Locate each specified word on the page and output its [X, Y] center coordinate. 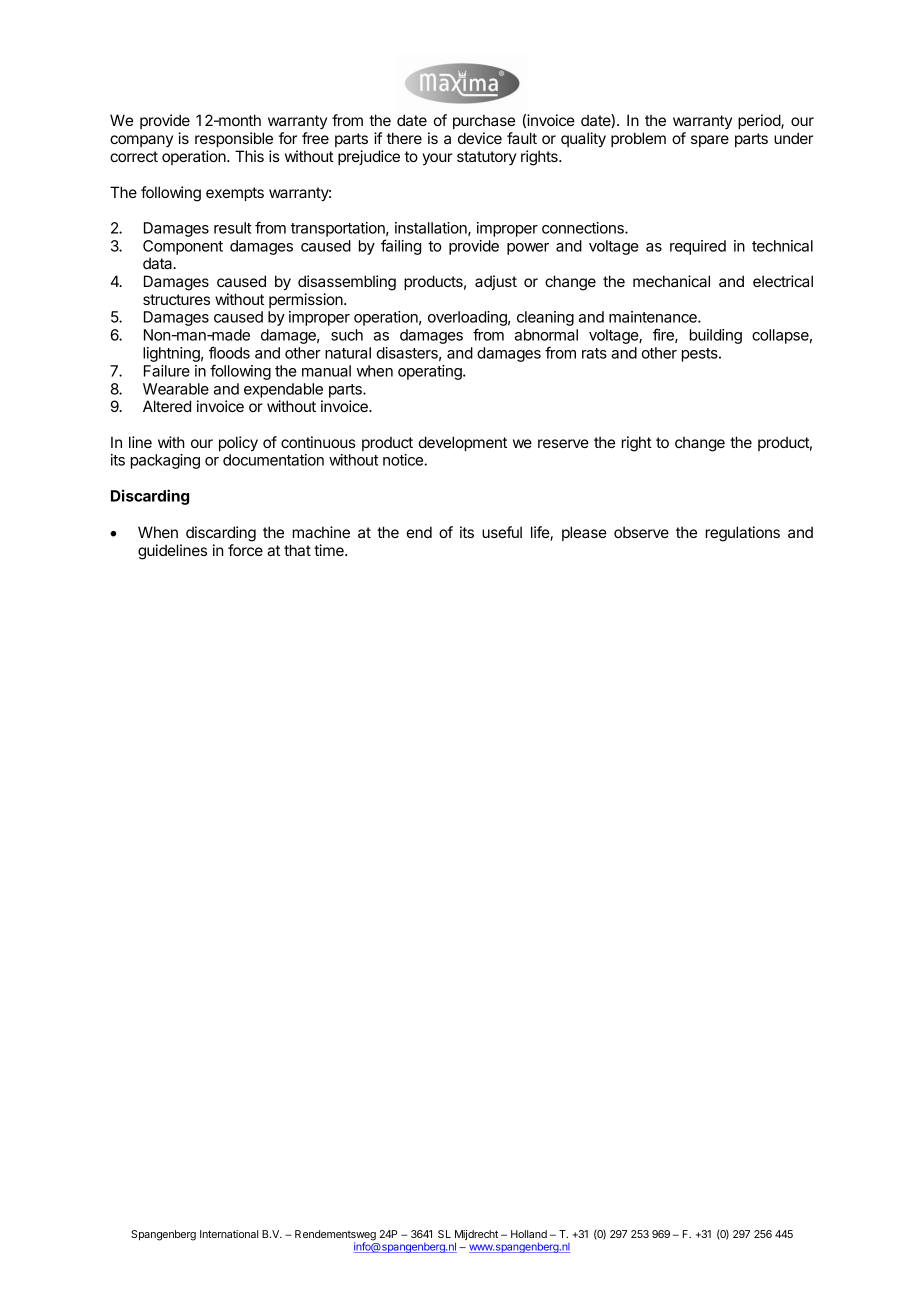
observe [641, 532]
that [297, 550]
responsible [234, 139]
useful [502, 532]
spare [710, 141]
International [229, 1234]
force [245, 550]
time [330, 550]
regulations [743, 534]
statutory [487, 158]
